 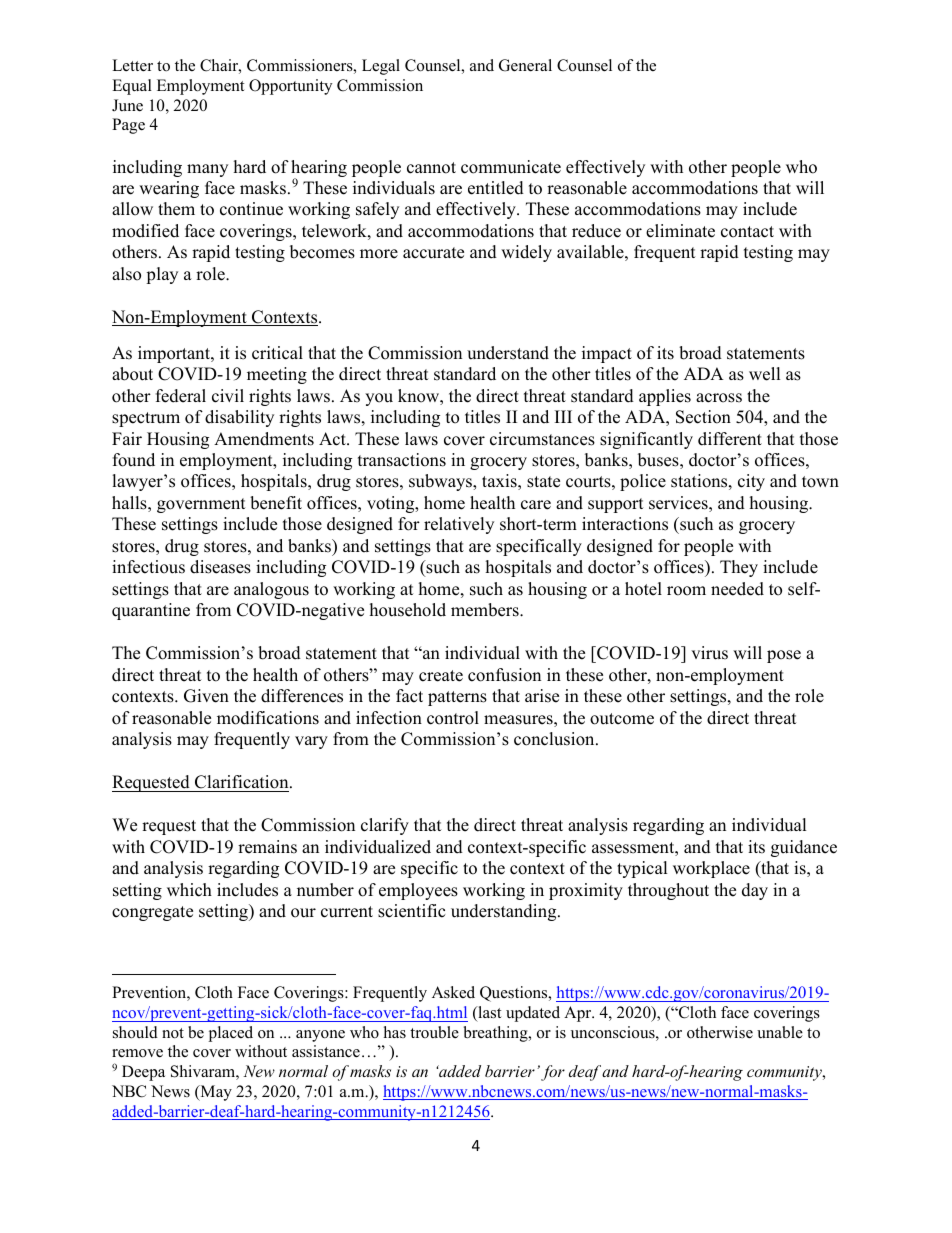 What do you see at coordinates (132, 87) in the screenshot?
I see `Equal` at bounding box center [132, 87].
